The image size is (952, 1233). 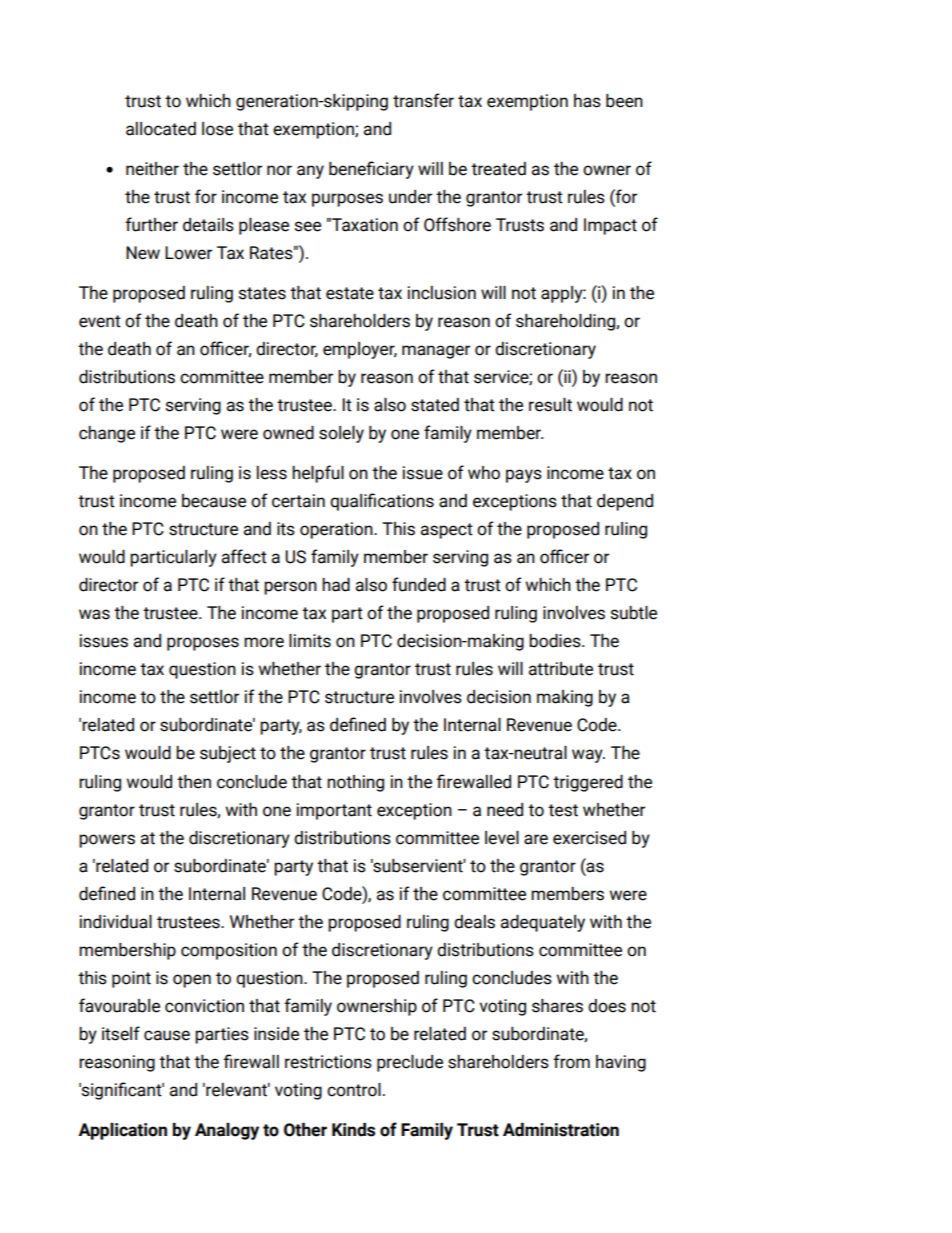 I want to click on allocated, so click(x=161, y=129).
